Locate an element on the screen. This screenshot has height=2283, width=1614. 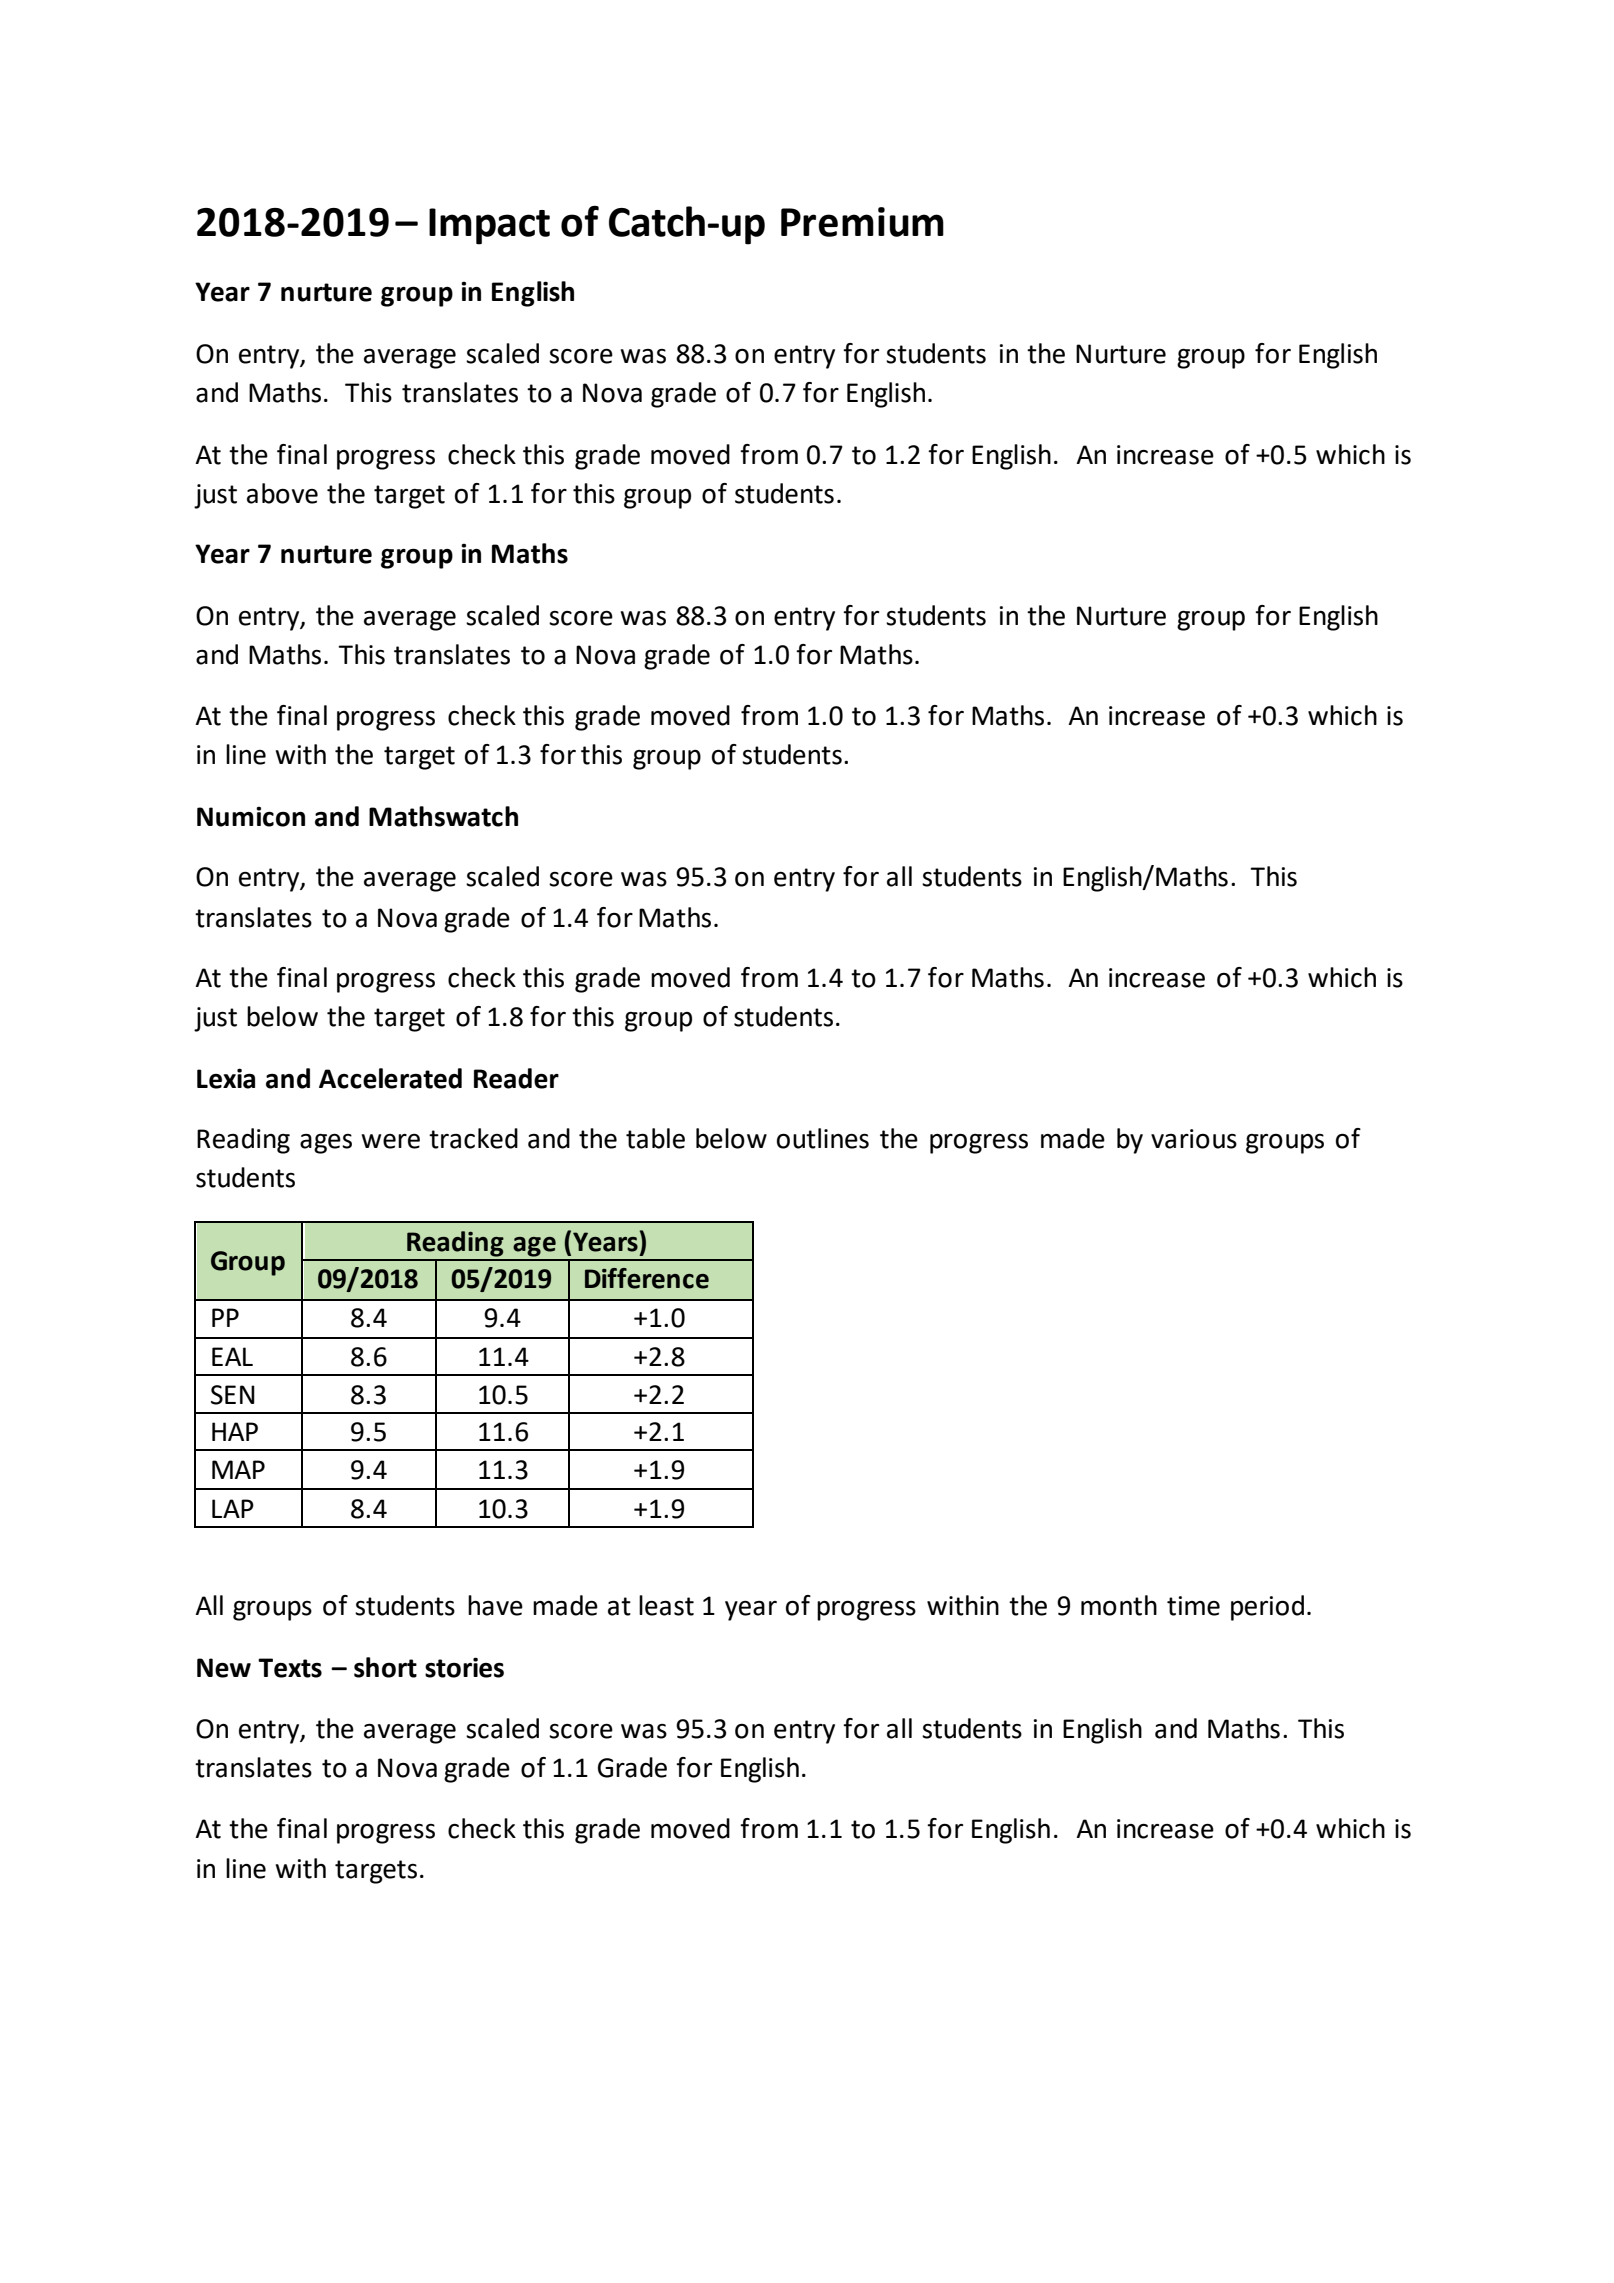
various is located at coordinates (1194, 1139).
